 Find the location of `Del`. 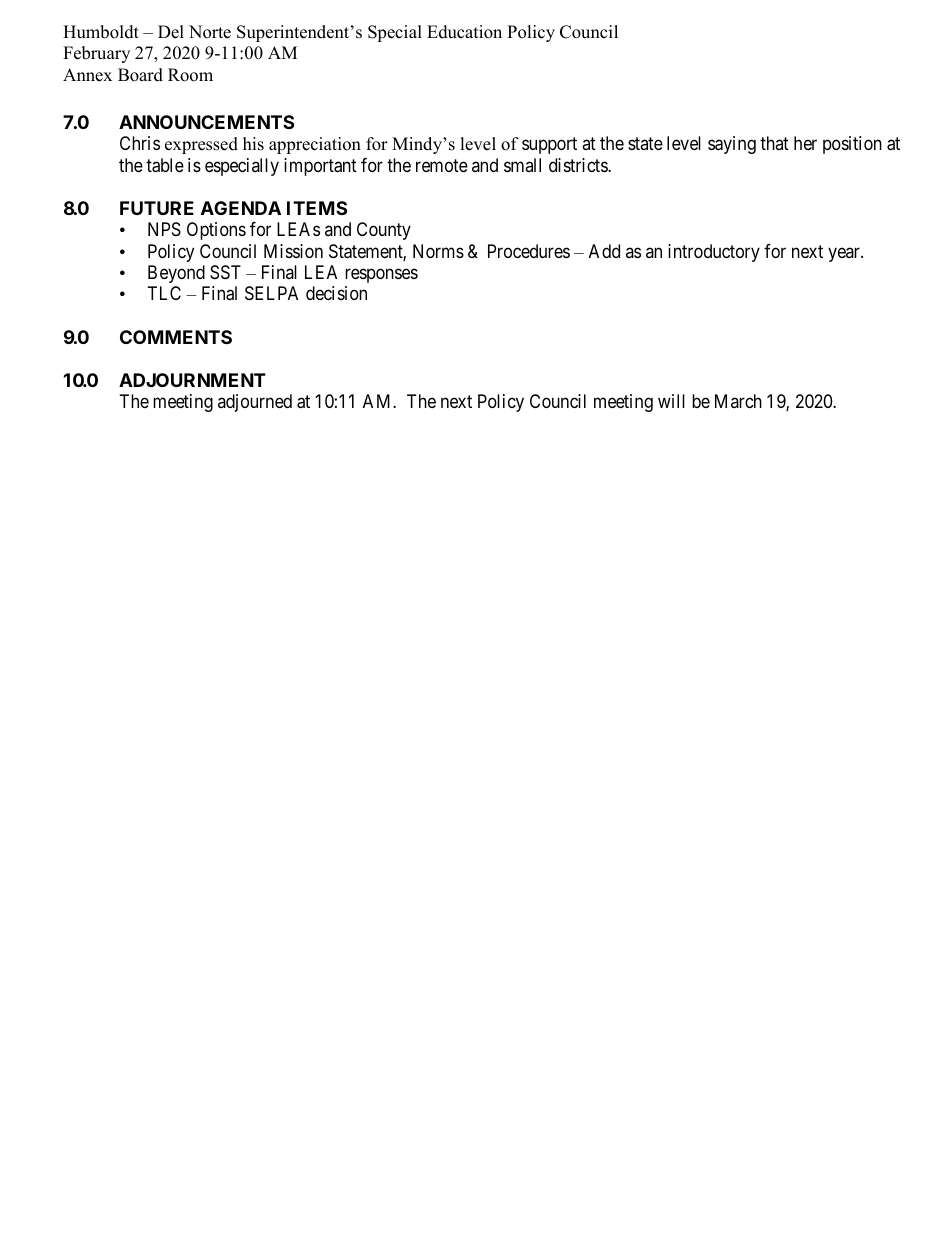

Del is located at coordinates (171, 32).
